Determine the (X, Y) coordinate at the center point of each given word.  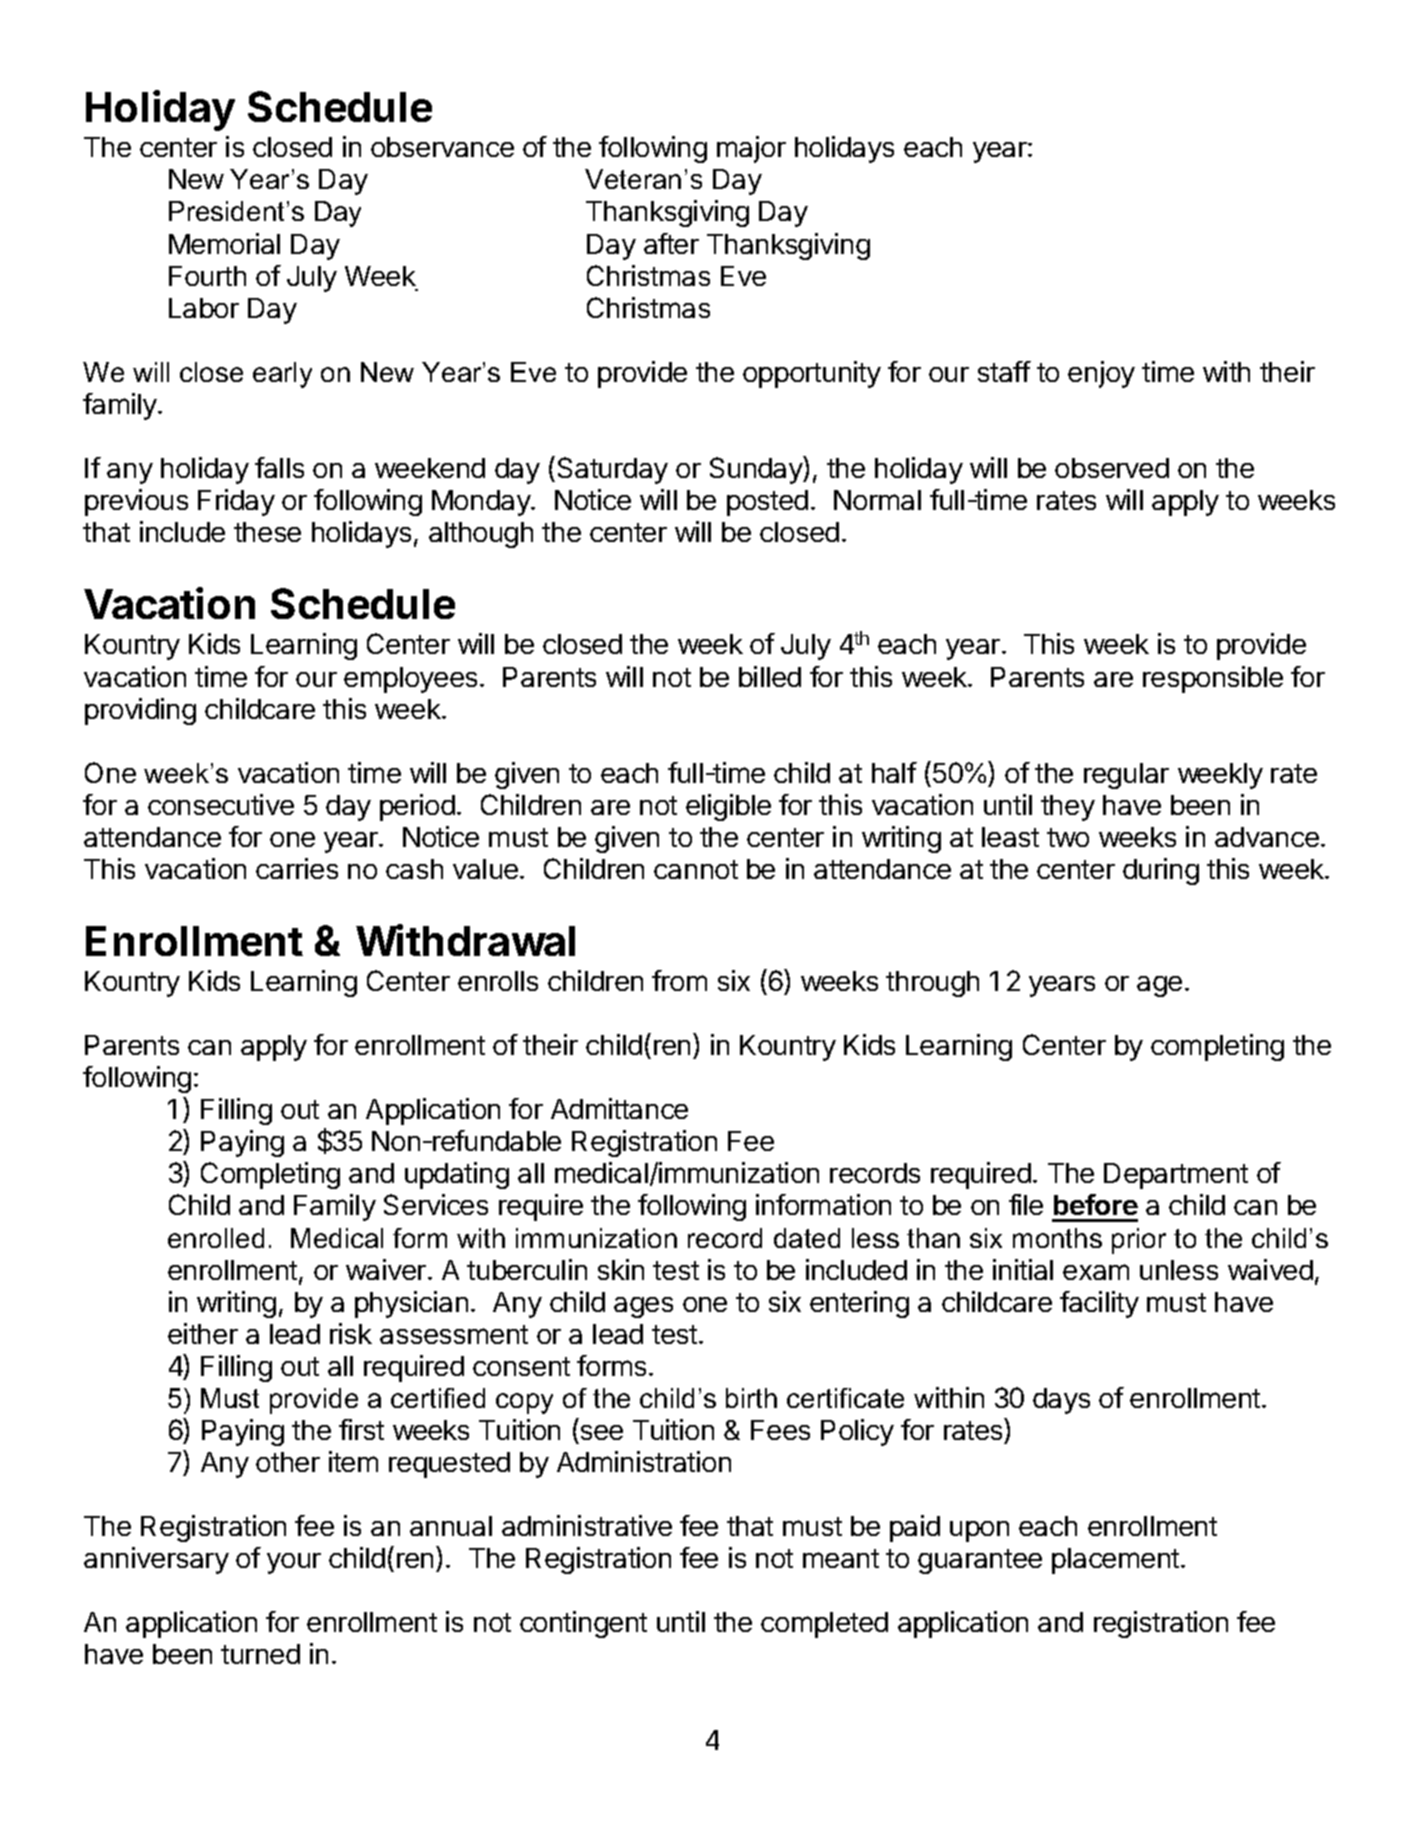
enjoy (1101, 374)
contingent (583, 1624)
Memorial (224, 243)
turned (260, 1654)
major (751, 149)
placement (1115, 1561)
